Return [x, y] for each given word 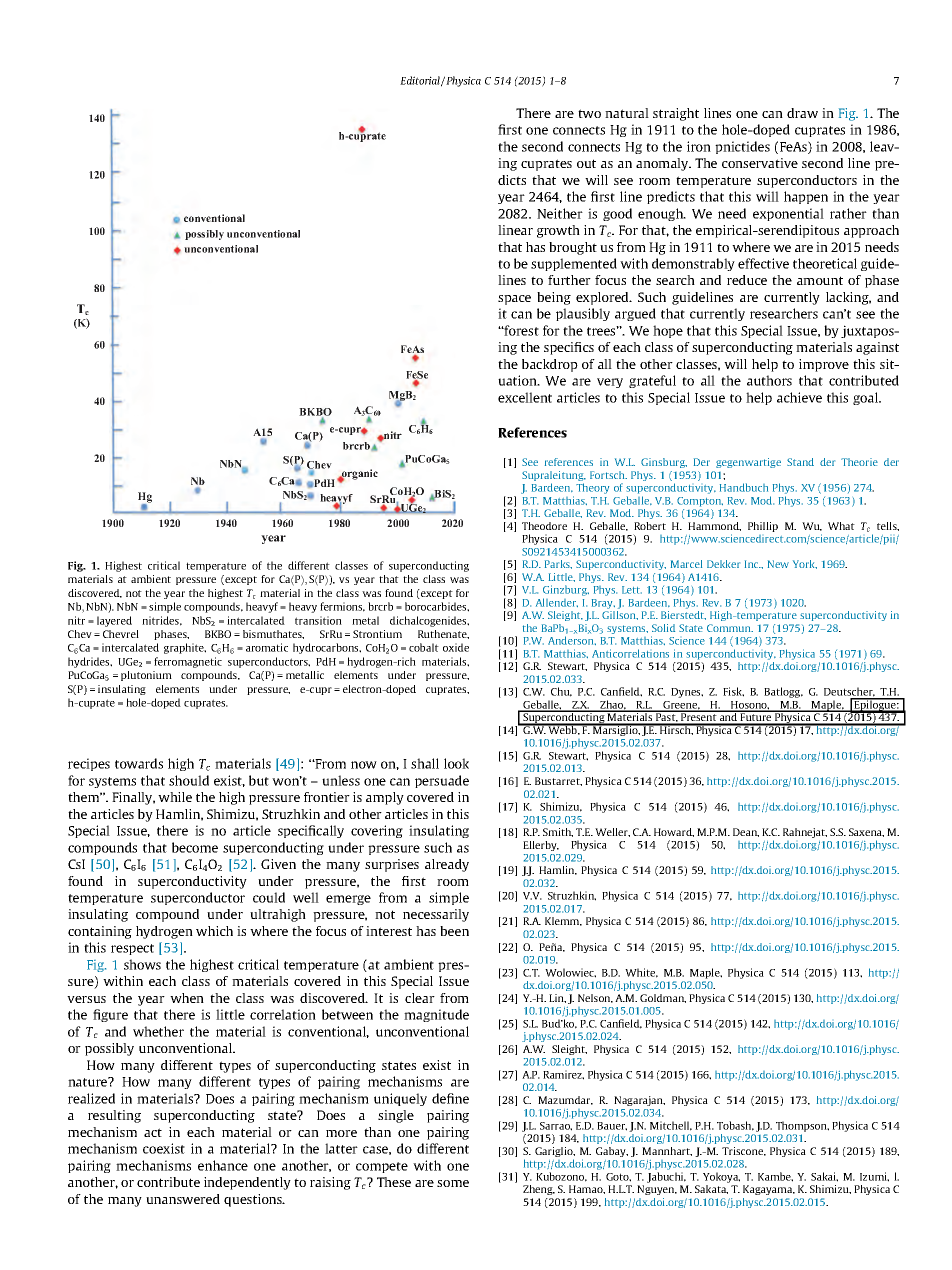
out [586, 163]
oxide [456, 647]
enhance [223, 1165]
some [453, 1183]
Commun [730, 628]
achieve [799, 397]
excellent [525, 397]
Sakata [711, 1189]
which [214, 931]
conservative [760, 163]
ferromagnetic [188, 662]
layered [114, 621]
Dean [746, 832]
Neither [560, 213]
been [454, 931]
